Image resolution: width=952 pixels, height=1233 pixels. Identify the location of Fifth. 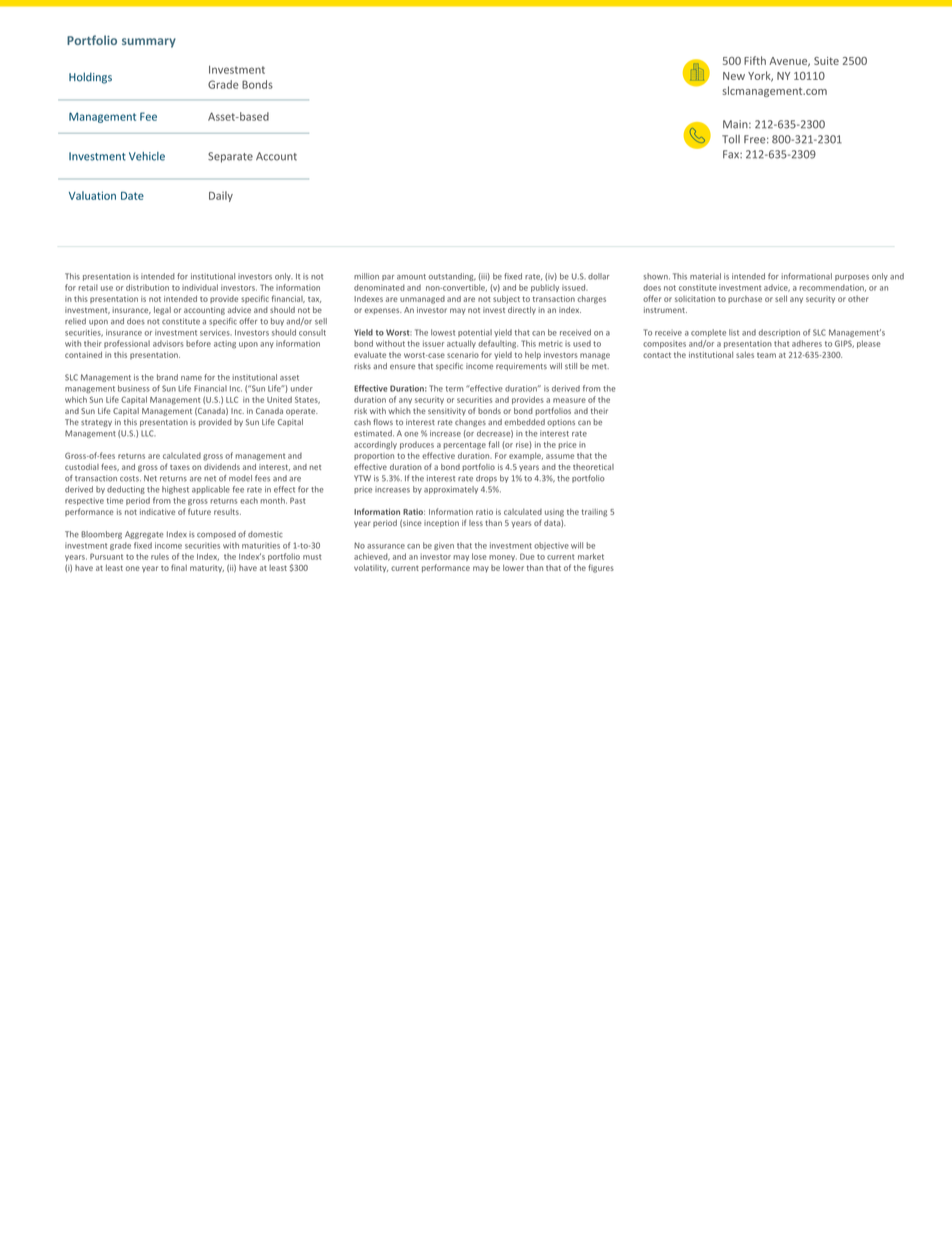
(755, 60).
